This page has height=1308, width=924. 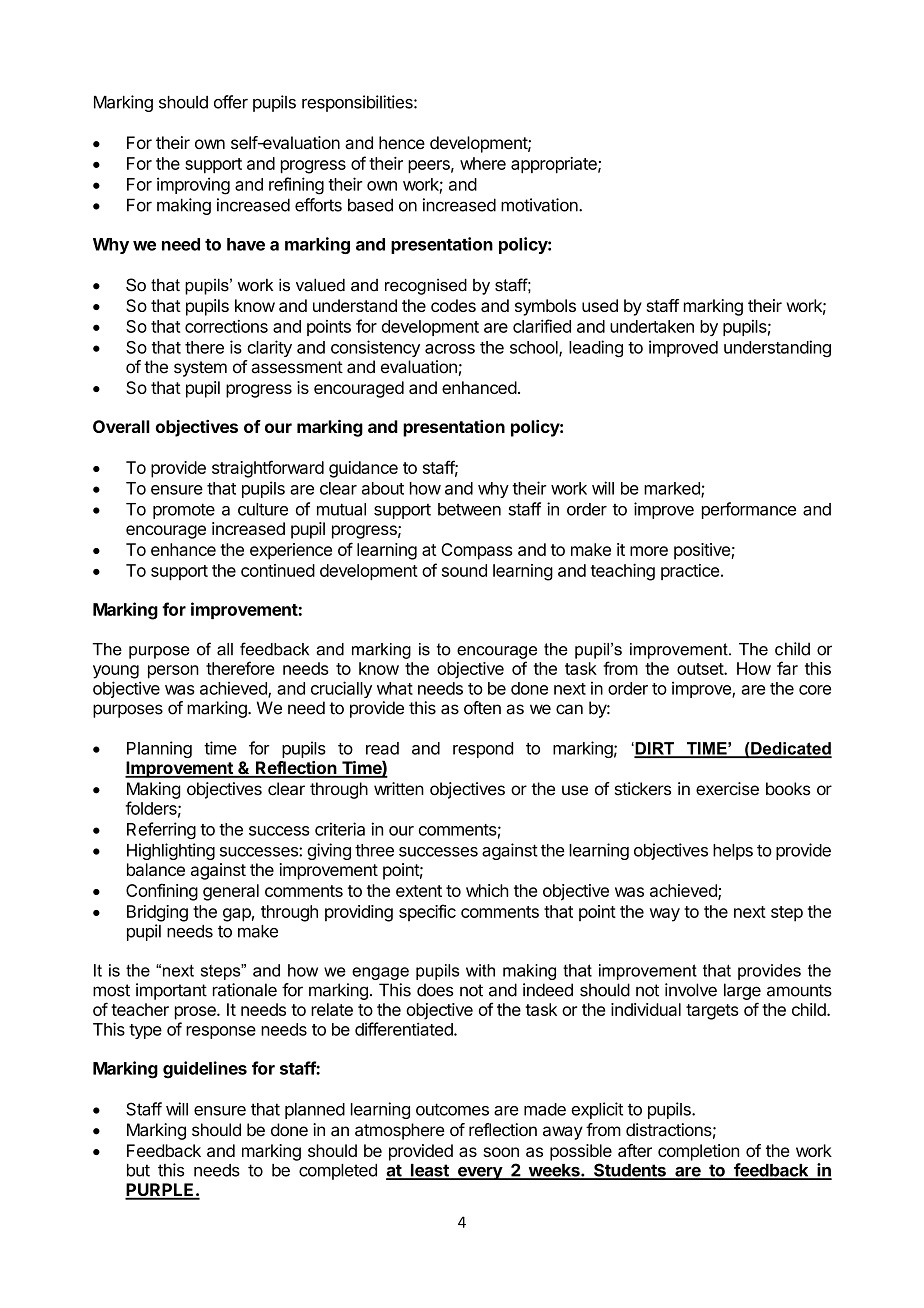 I want to click on offer, so click(x=231, y=102).
